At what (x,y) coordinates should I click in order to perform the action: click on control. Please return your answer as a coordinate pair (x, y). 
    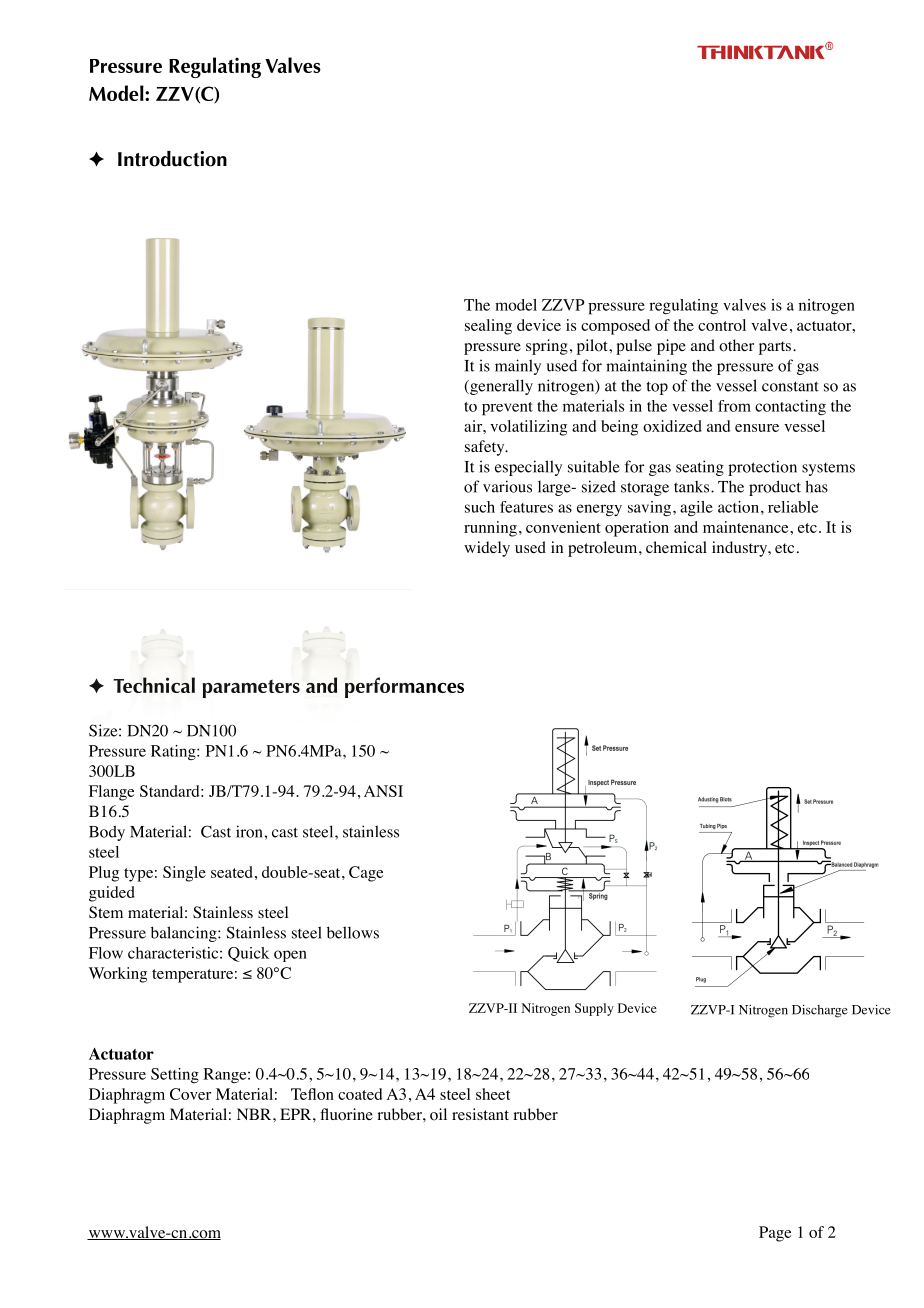
    Looking at the image, I should click on (722, 325).
